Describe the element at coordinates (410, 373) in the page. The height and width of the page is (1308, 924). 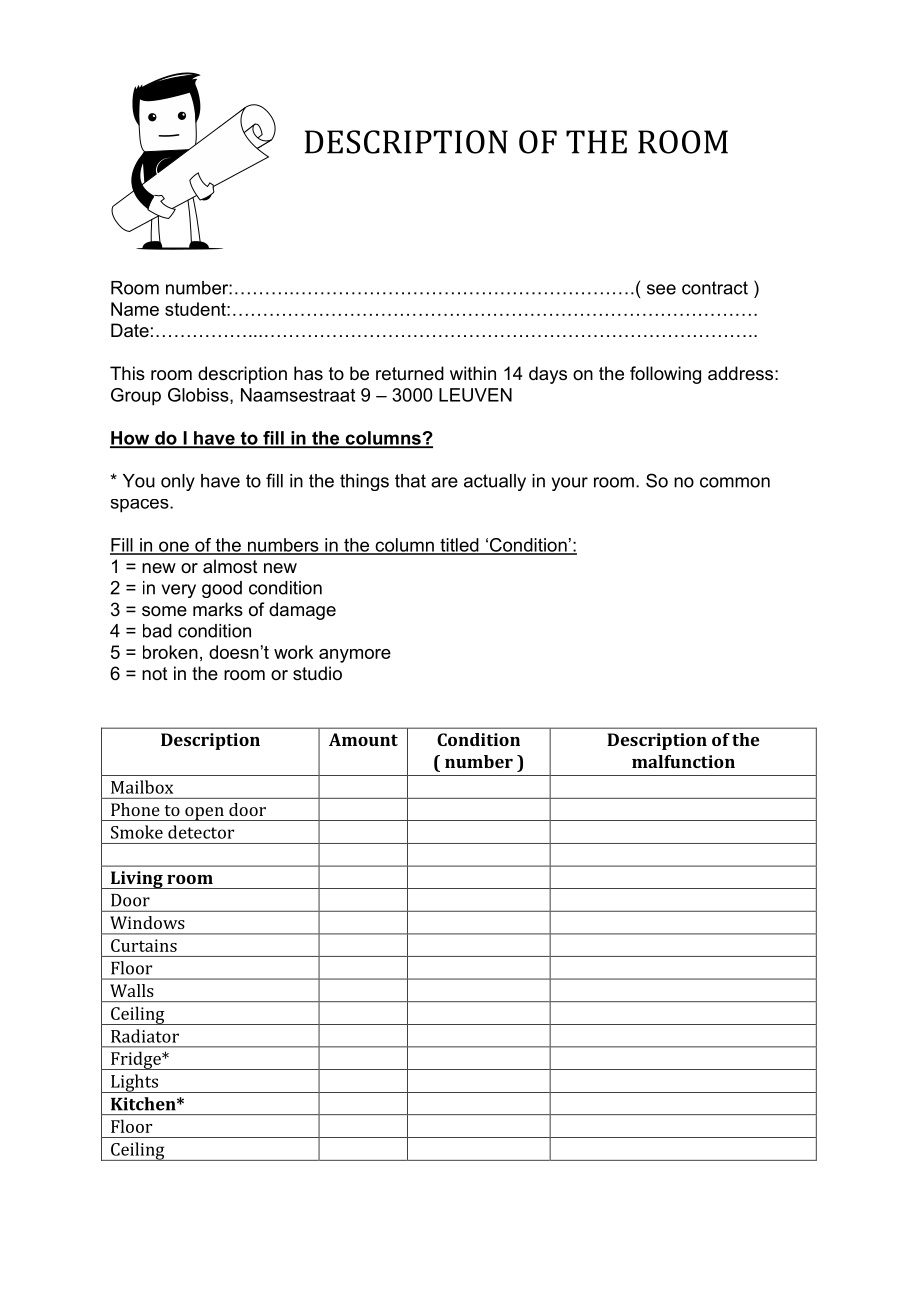
I see `returned` at that location.
